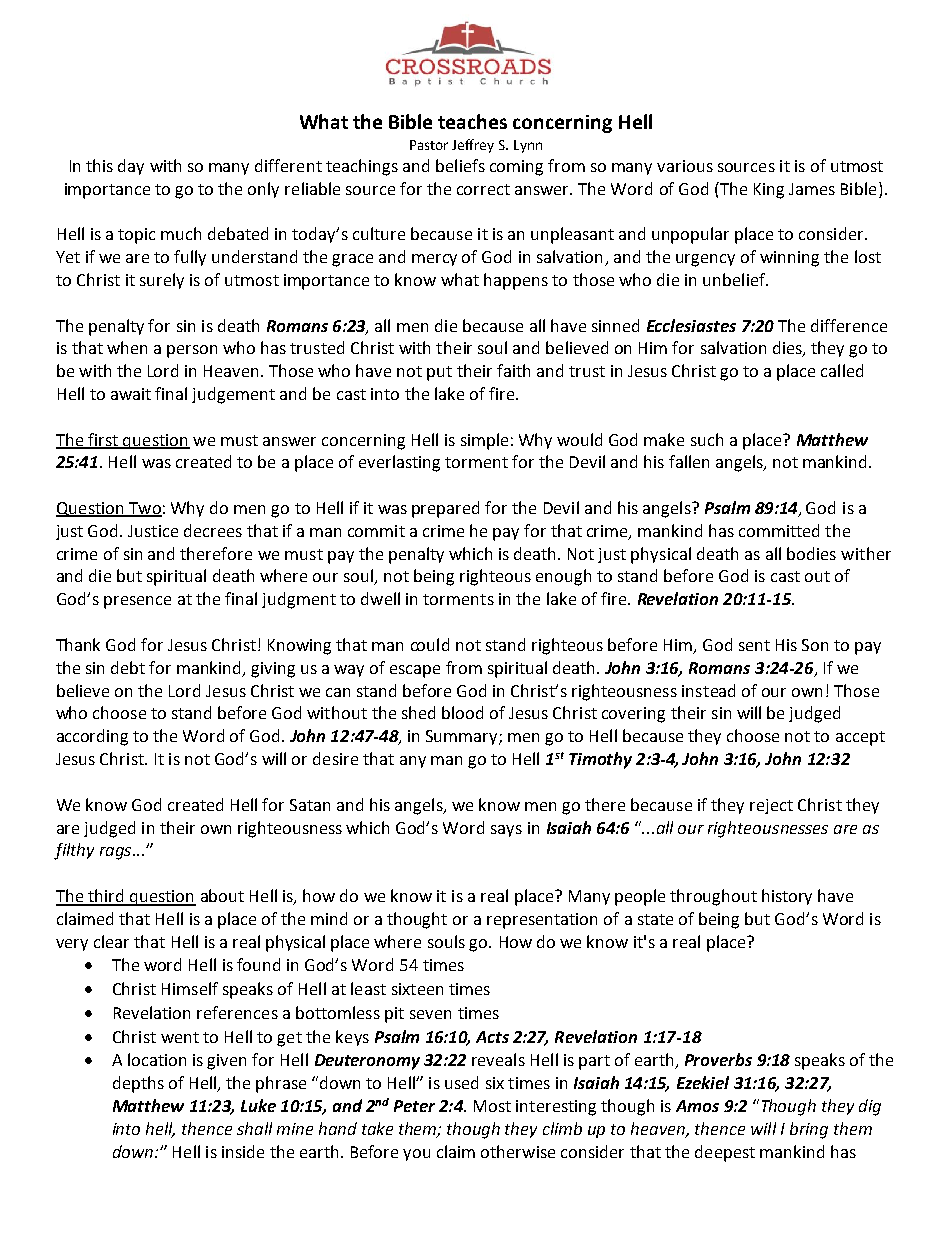 Image resolution: width=952 pixels, height=1233 pixels. I want to click on reject, so click(771, 806).
